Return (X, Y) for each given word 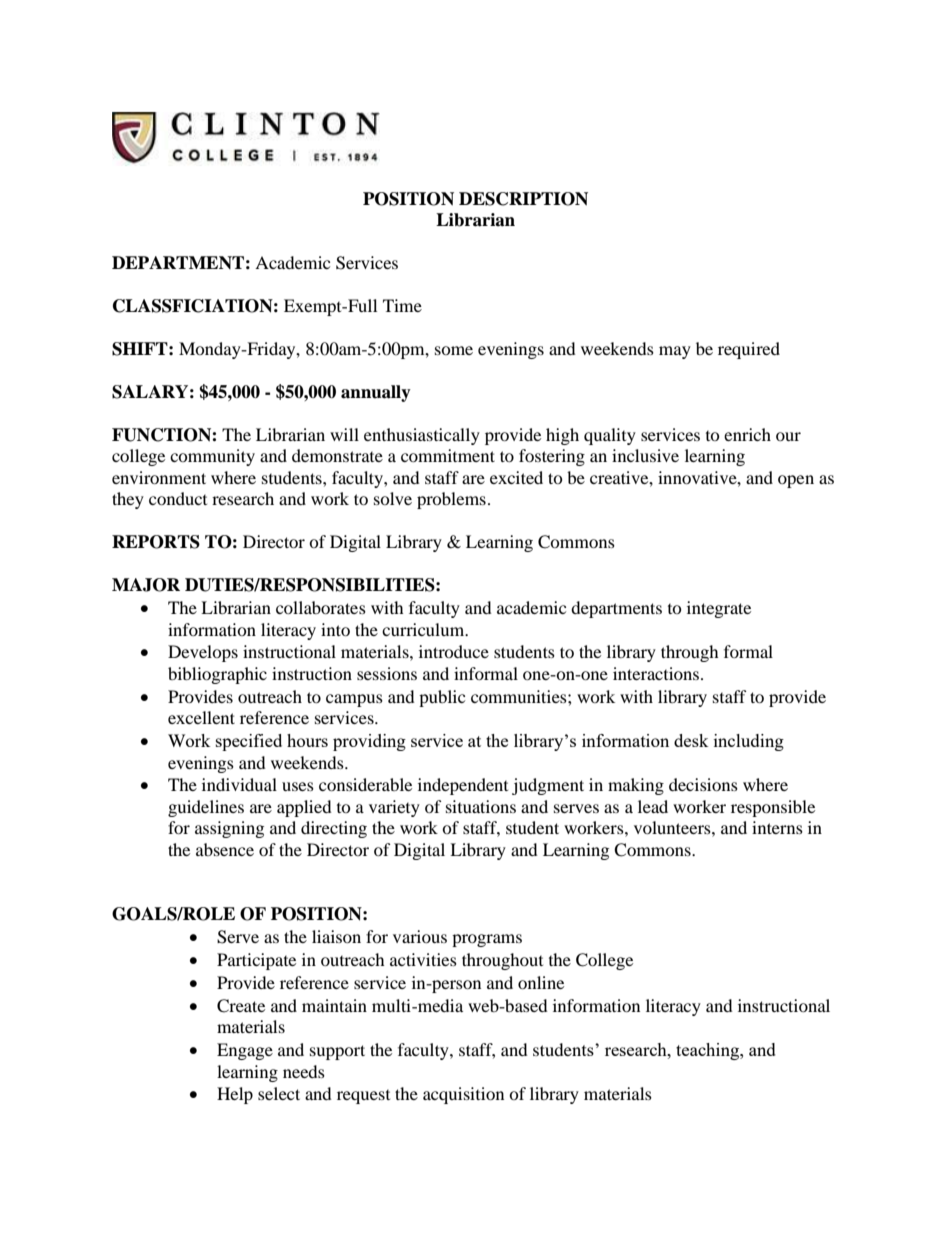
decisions (703, 784)
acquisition (463, 1095)
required (749, 350)
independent (463, 786)
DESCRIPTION (523, 199)
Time (402, 305)
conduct (178, 498)
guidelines (206, 808)
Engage (245, 1051)
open (796, 481)
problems (451, 500)
